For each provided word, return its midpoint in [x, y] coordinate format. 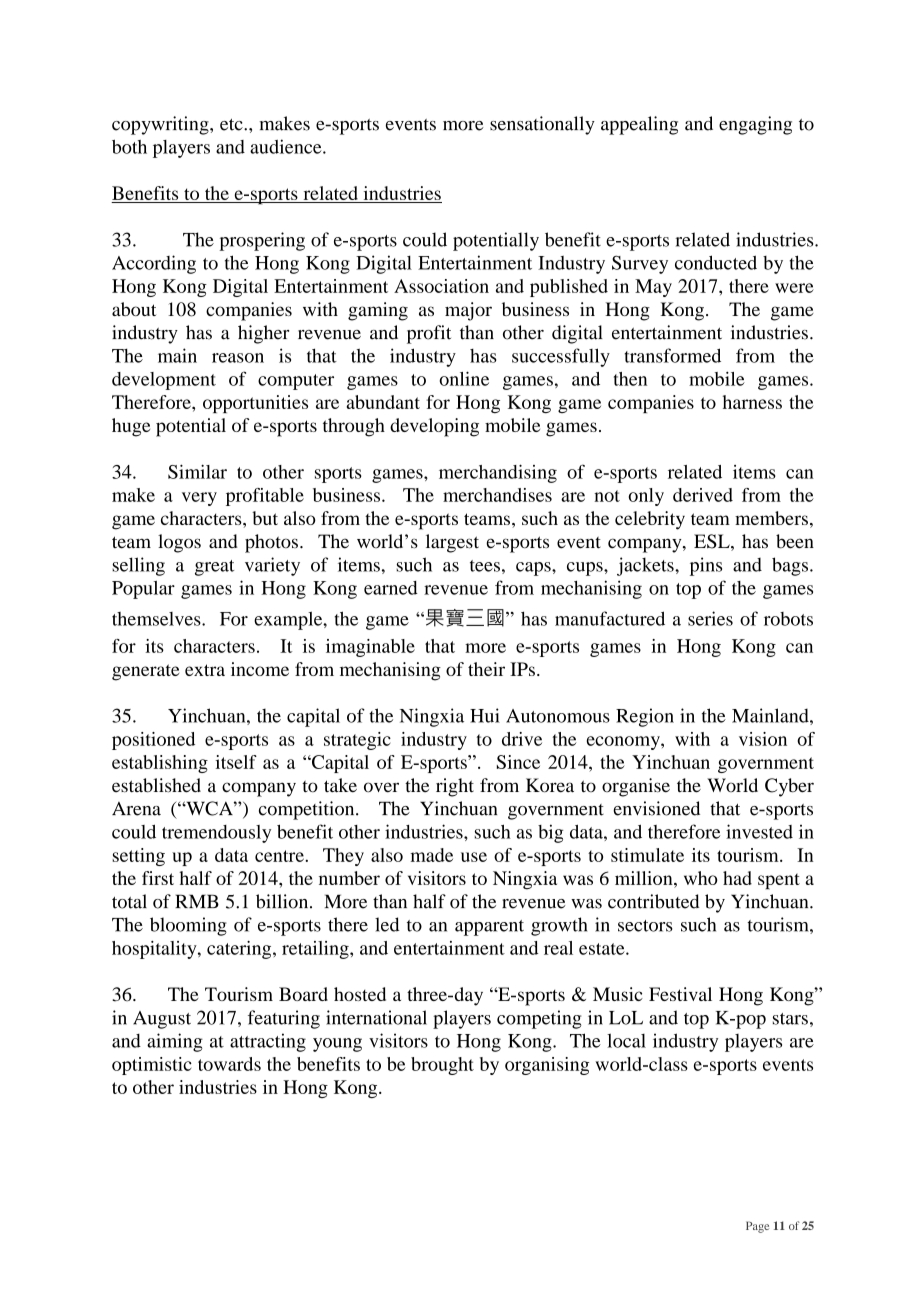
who [701, 878]
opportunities [255, 404]
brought [442, 1066]
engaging [755, 125]
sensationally [542, 125]
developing [434, 427]
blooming [188, 926]
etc [232, 125]
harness [752, 402]
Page [757, 1227]
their [486, 669]
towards [229, 1064]
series [710, 618]
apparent [489, 928]
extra [205, 670]
